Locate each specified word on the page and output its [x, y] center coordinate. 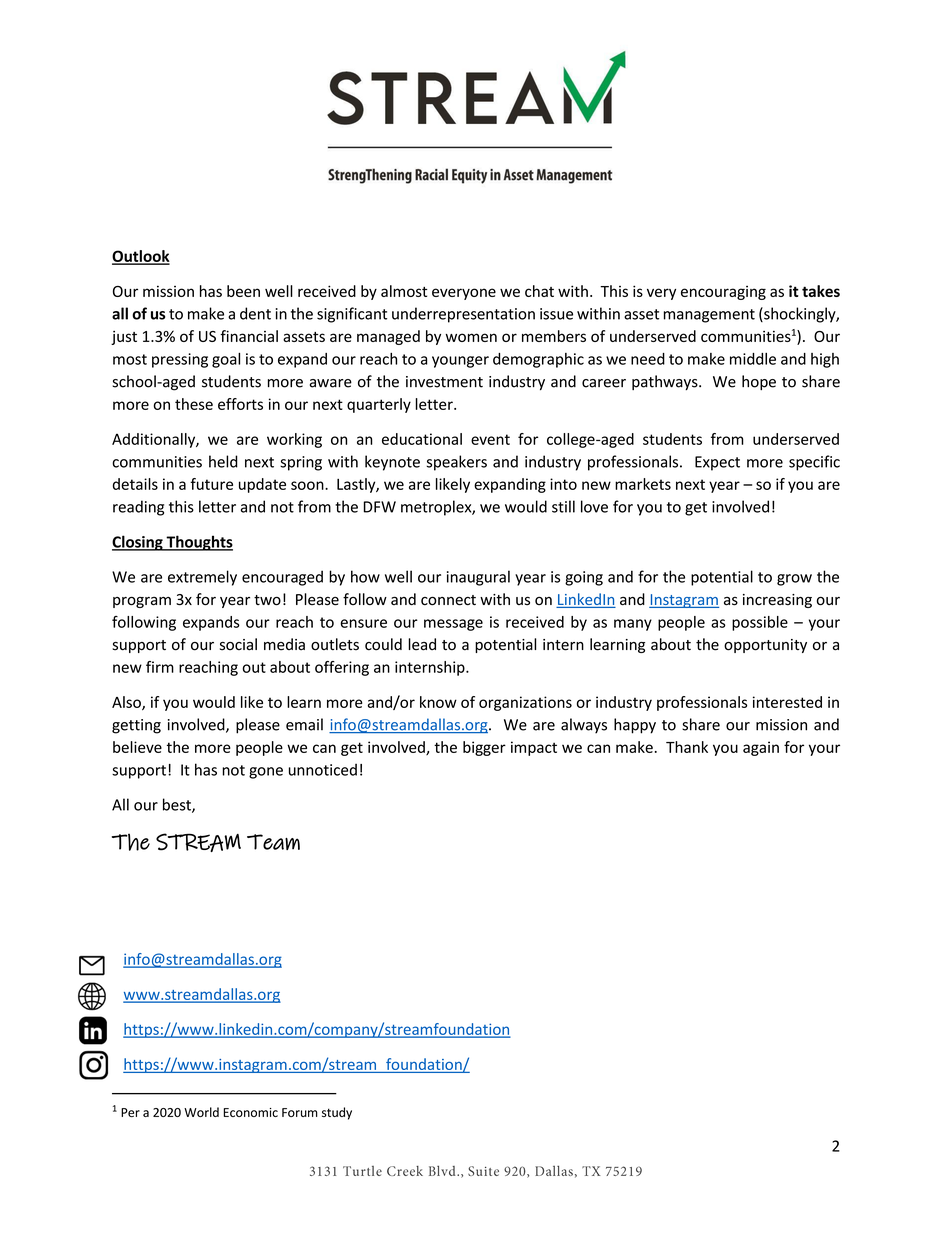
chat [539, 291]
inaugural [478, 578]
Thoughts [198, 543]
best [178, 805]
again [761, 748]
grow [794, 580]
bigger [484, 748]
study [337, 1113]
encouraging [723, 293]
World [201, 1112]
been [243, 291]
